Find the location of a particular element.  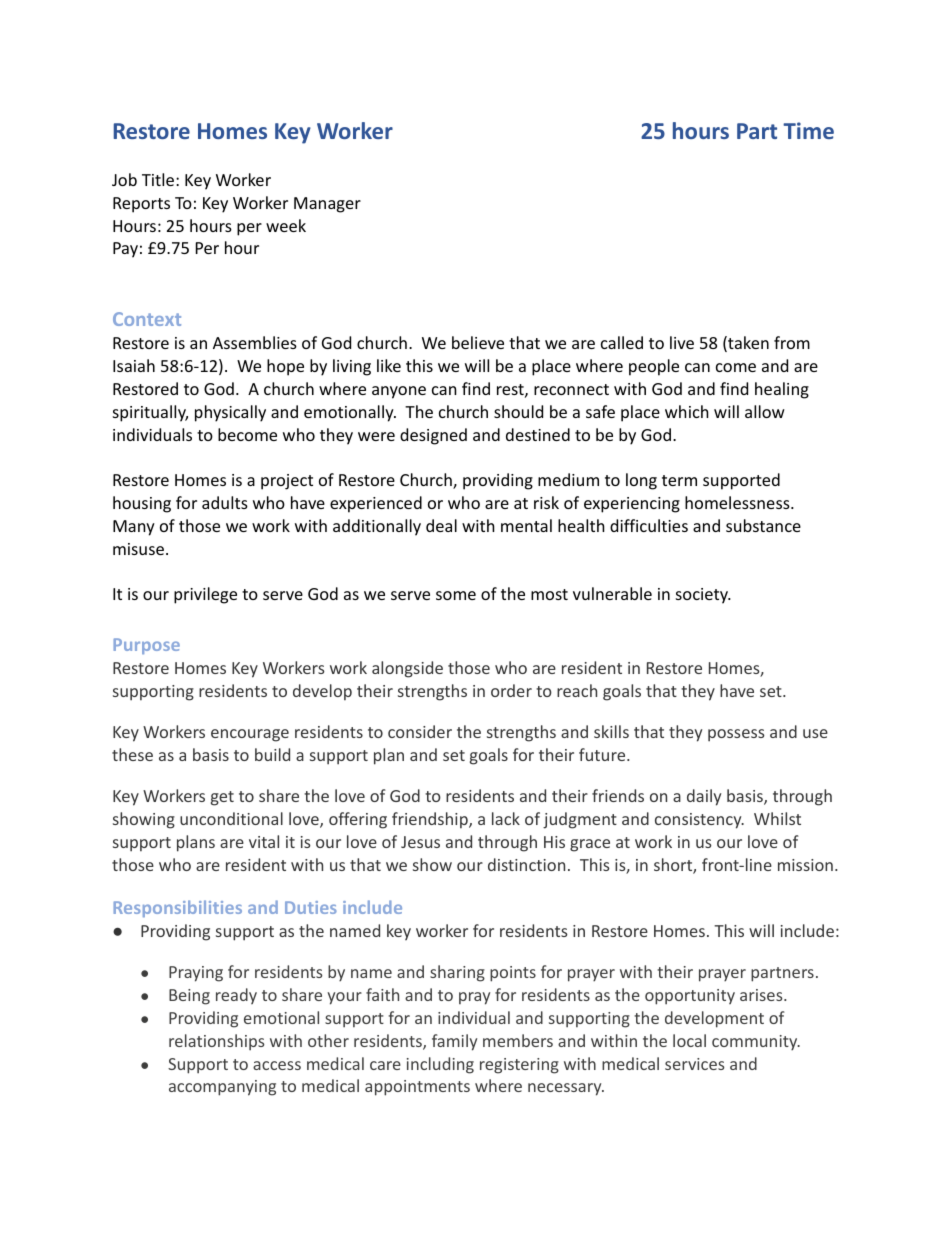

Manager is located at coordinates (327, 205).
